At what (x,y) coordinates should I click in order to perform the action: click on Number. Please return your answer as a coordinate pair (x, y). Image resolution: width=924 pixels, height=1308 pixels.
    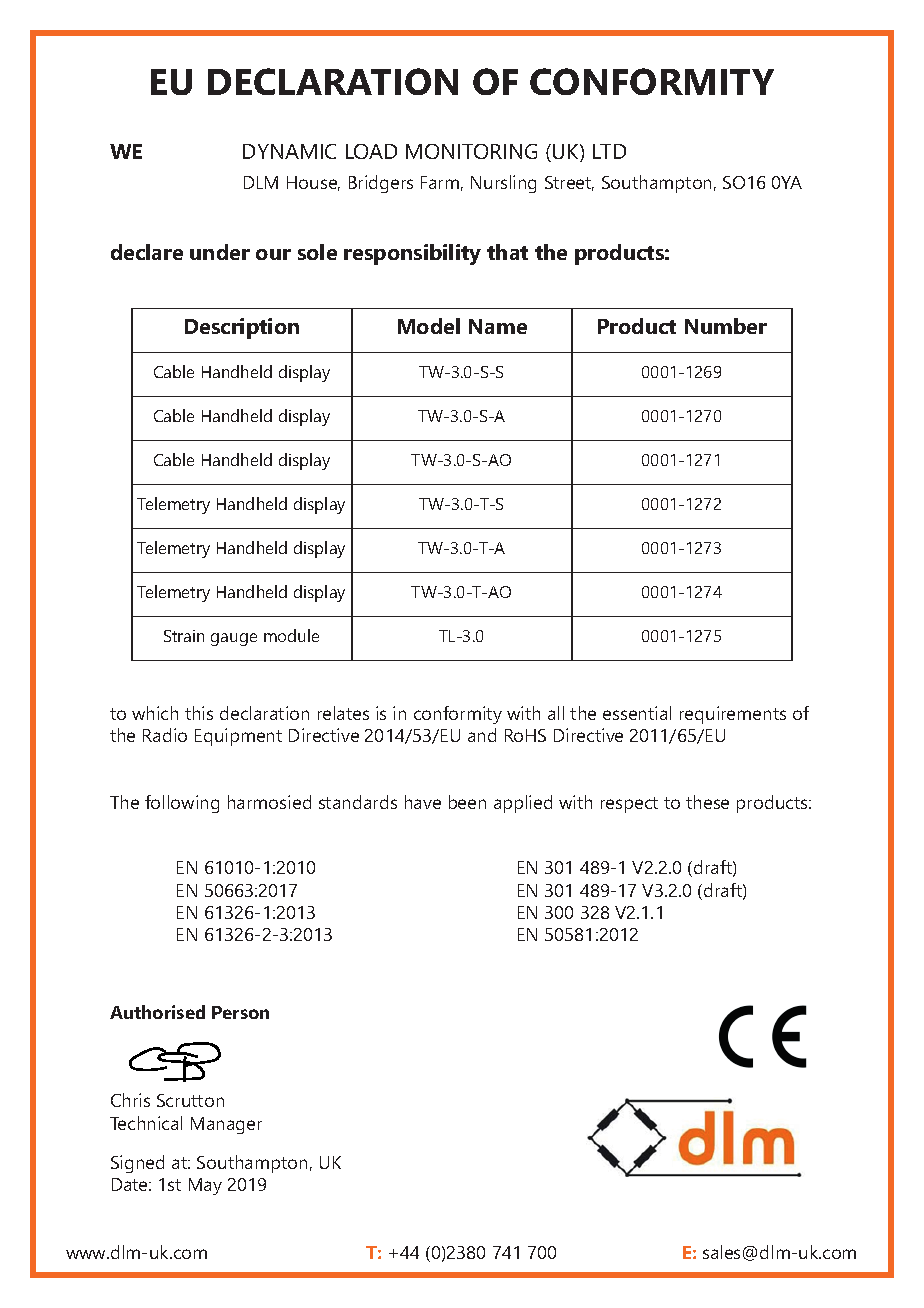
    Looking at the image, I should click on (726, 326).
